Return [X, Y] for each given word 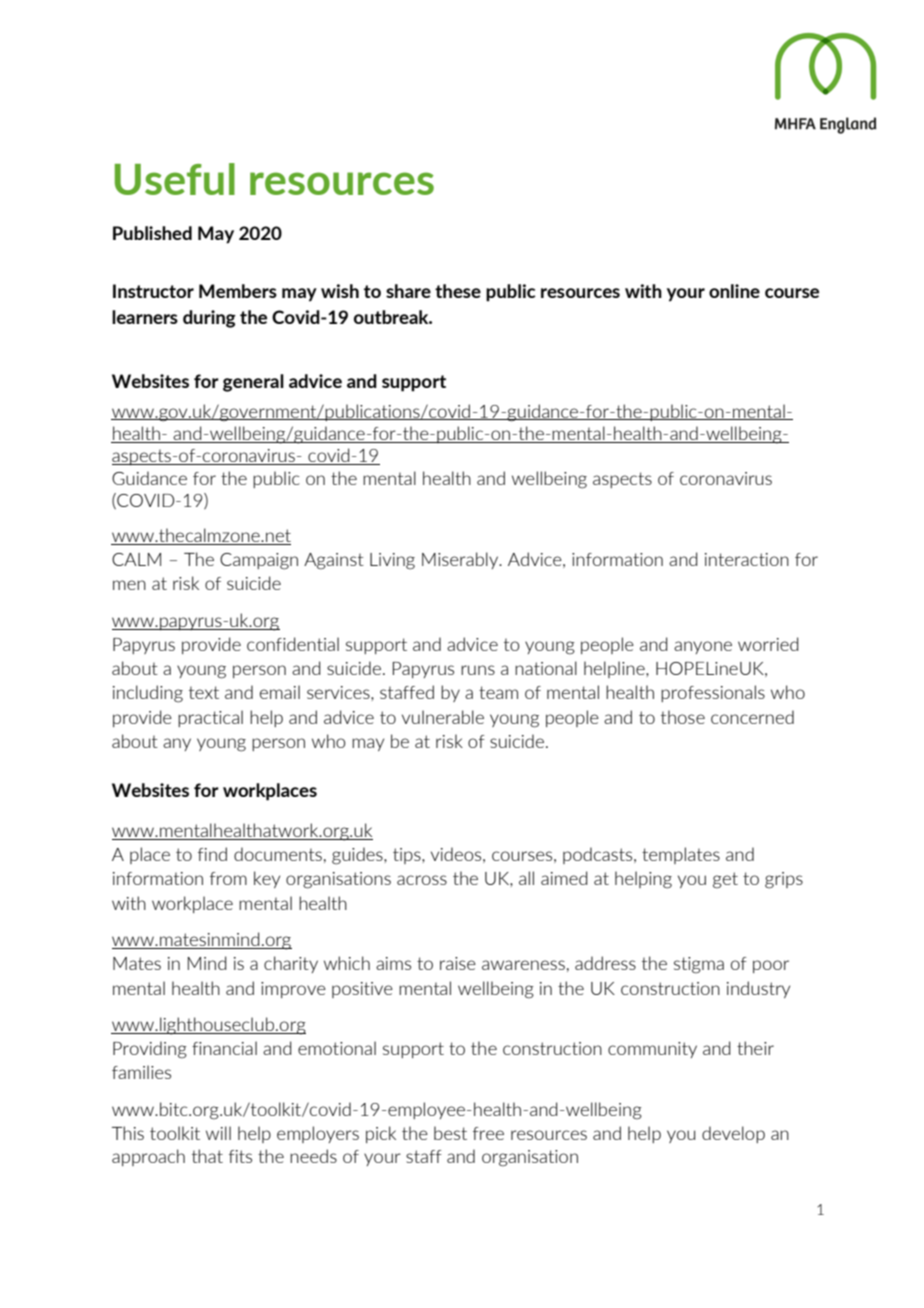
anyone [703, 647]
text [204, 692]
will [218, 1133]
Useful [175, 179]
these [458, 291]
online [734, 291]
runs [478, 670]
